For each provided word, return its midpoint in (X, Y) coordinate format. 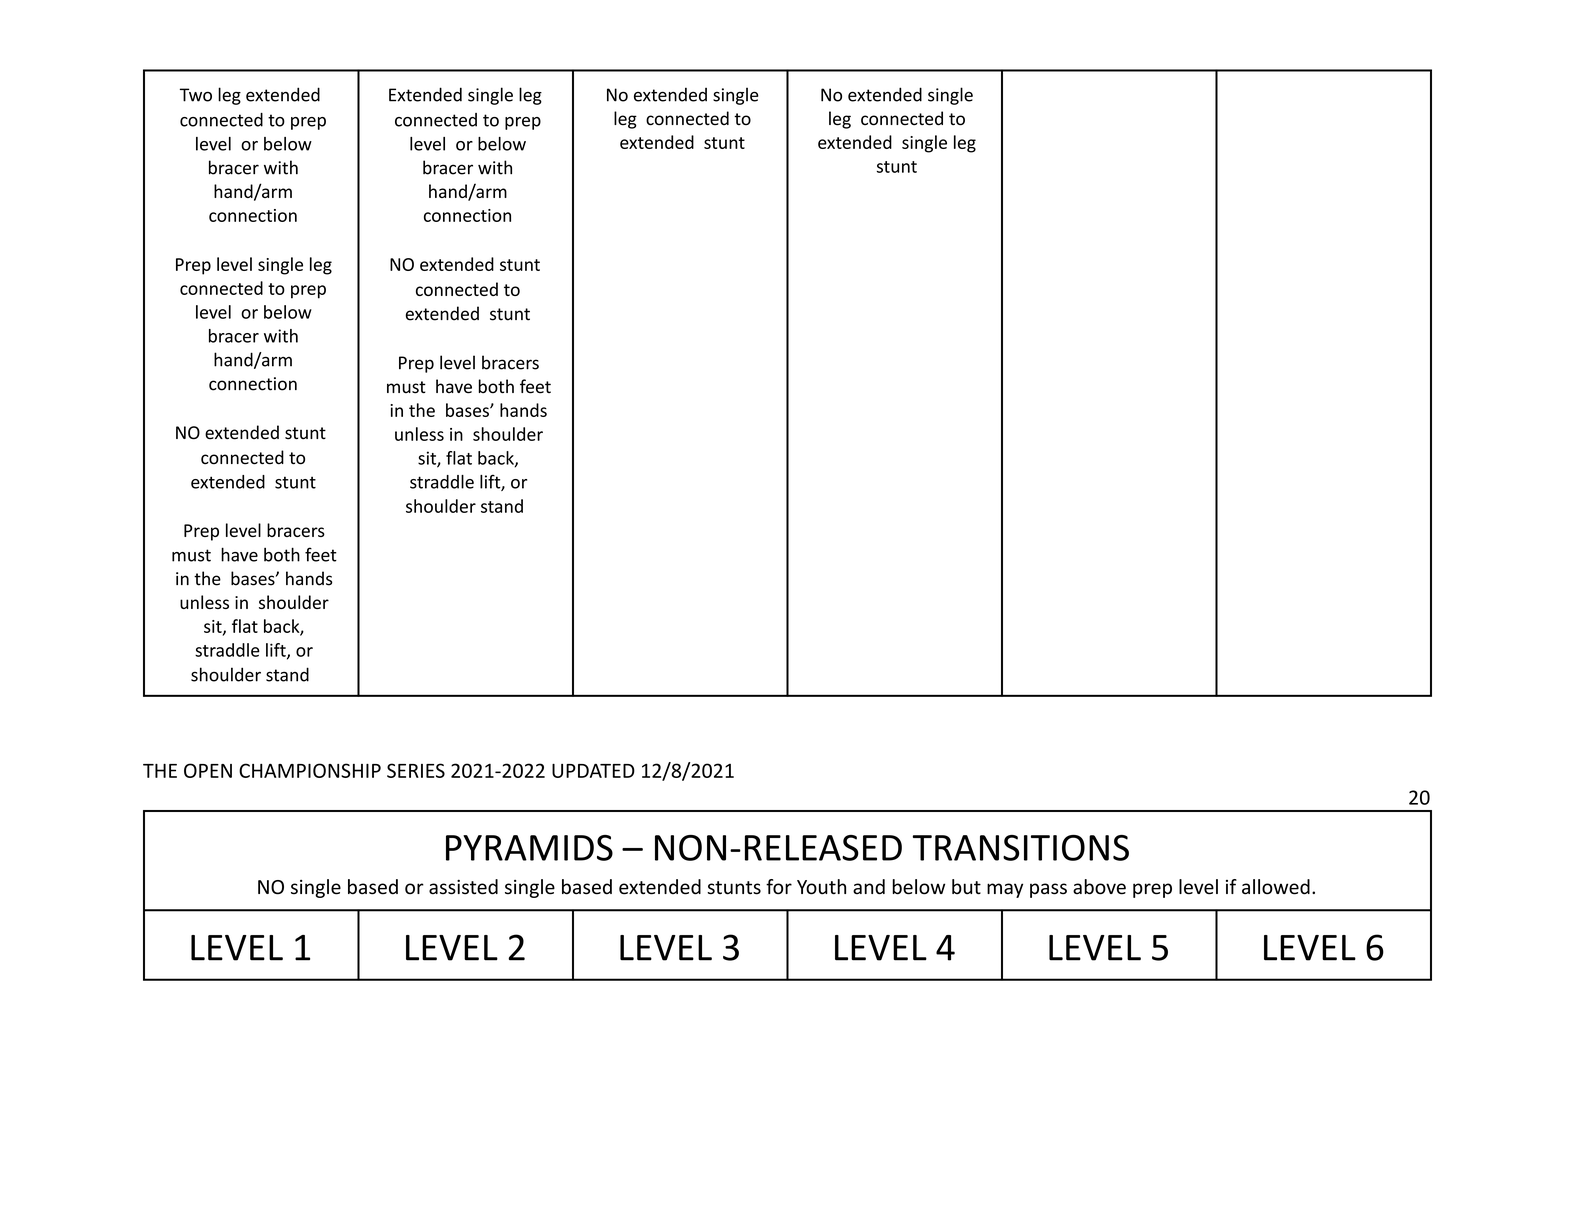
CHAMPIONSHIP (310, 770)
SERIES (416, 770)
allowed (1276, 887)
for (779, 887)
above (1099, 887)
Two (196, 95)
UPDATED (593, 771)
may (1005, 890)
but (966, 887)
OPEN (208, 770)
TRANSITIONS (1021, 848)
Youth (821, 887)
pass (1048, 890)
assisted (463, 887)
